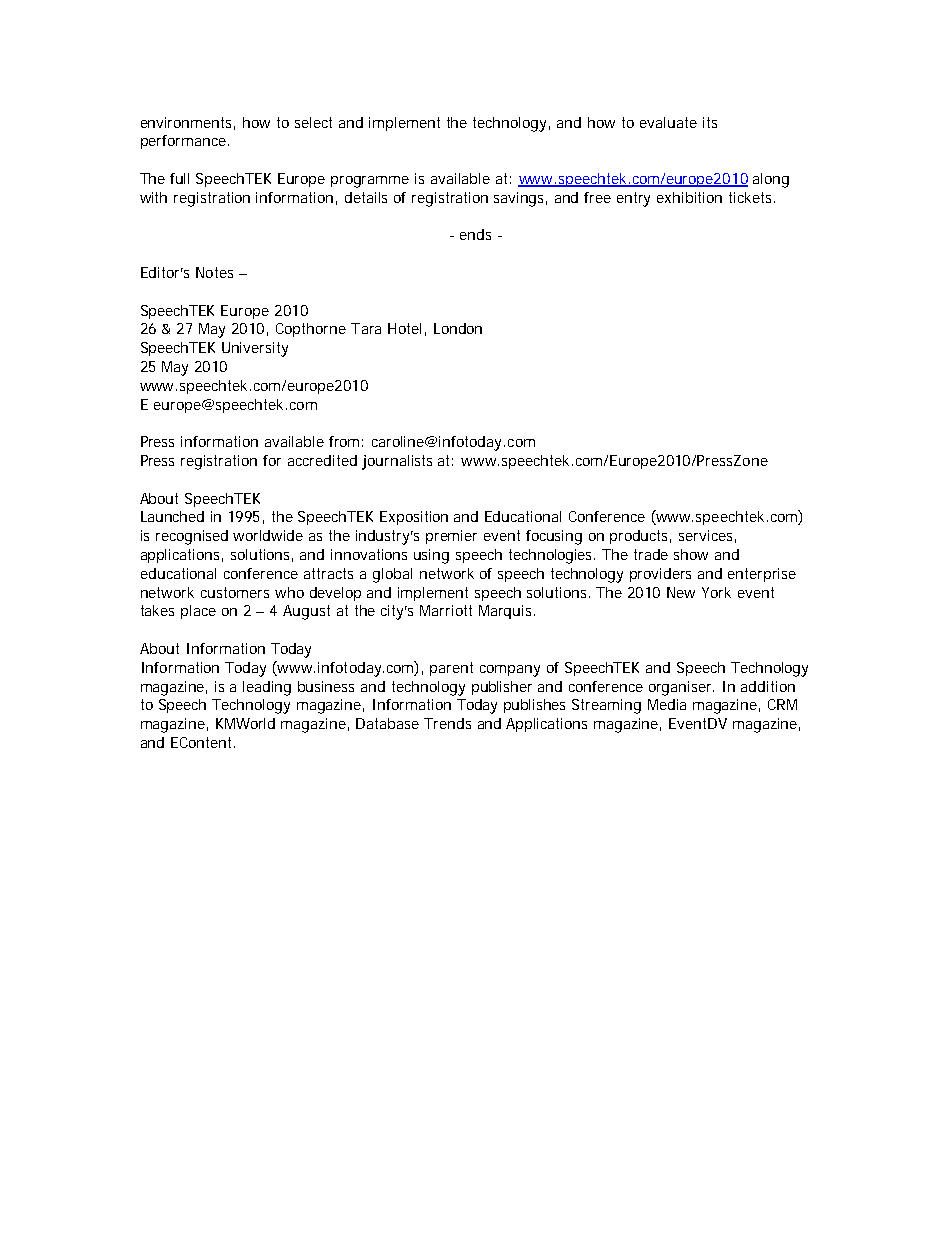 Image resolution: width=952 pixels, height=1233 pixels. What do you see at coordinates (667, 704) in the screenshot?
I see `Media` at bounding box center [667, 704].
